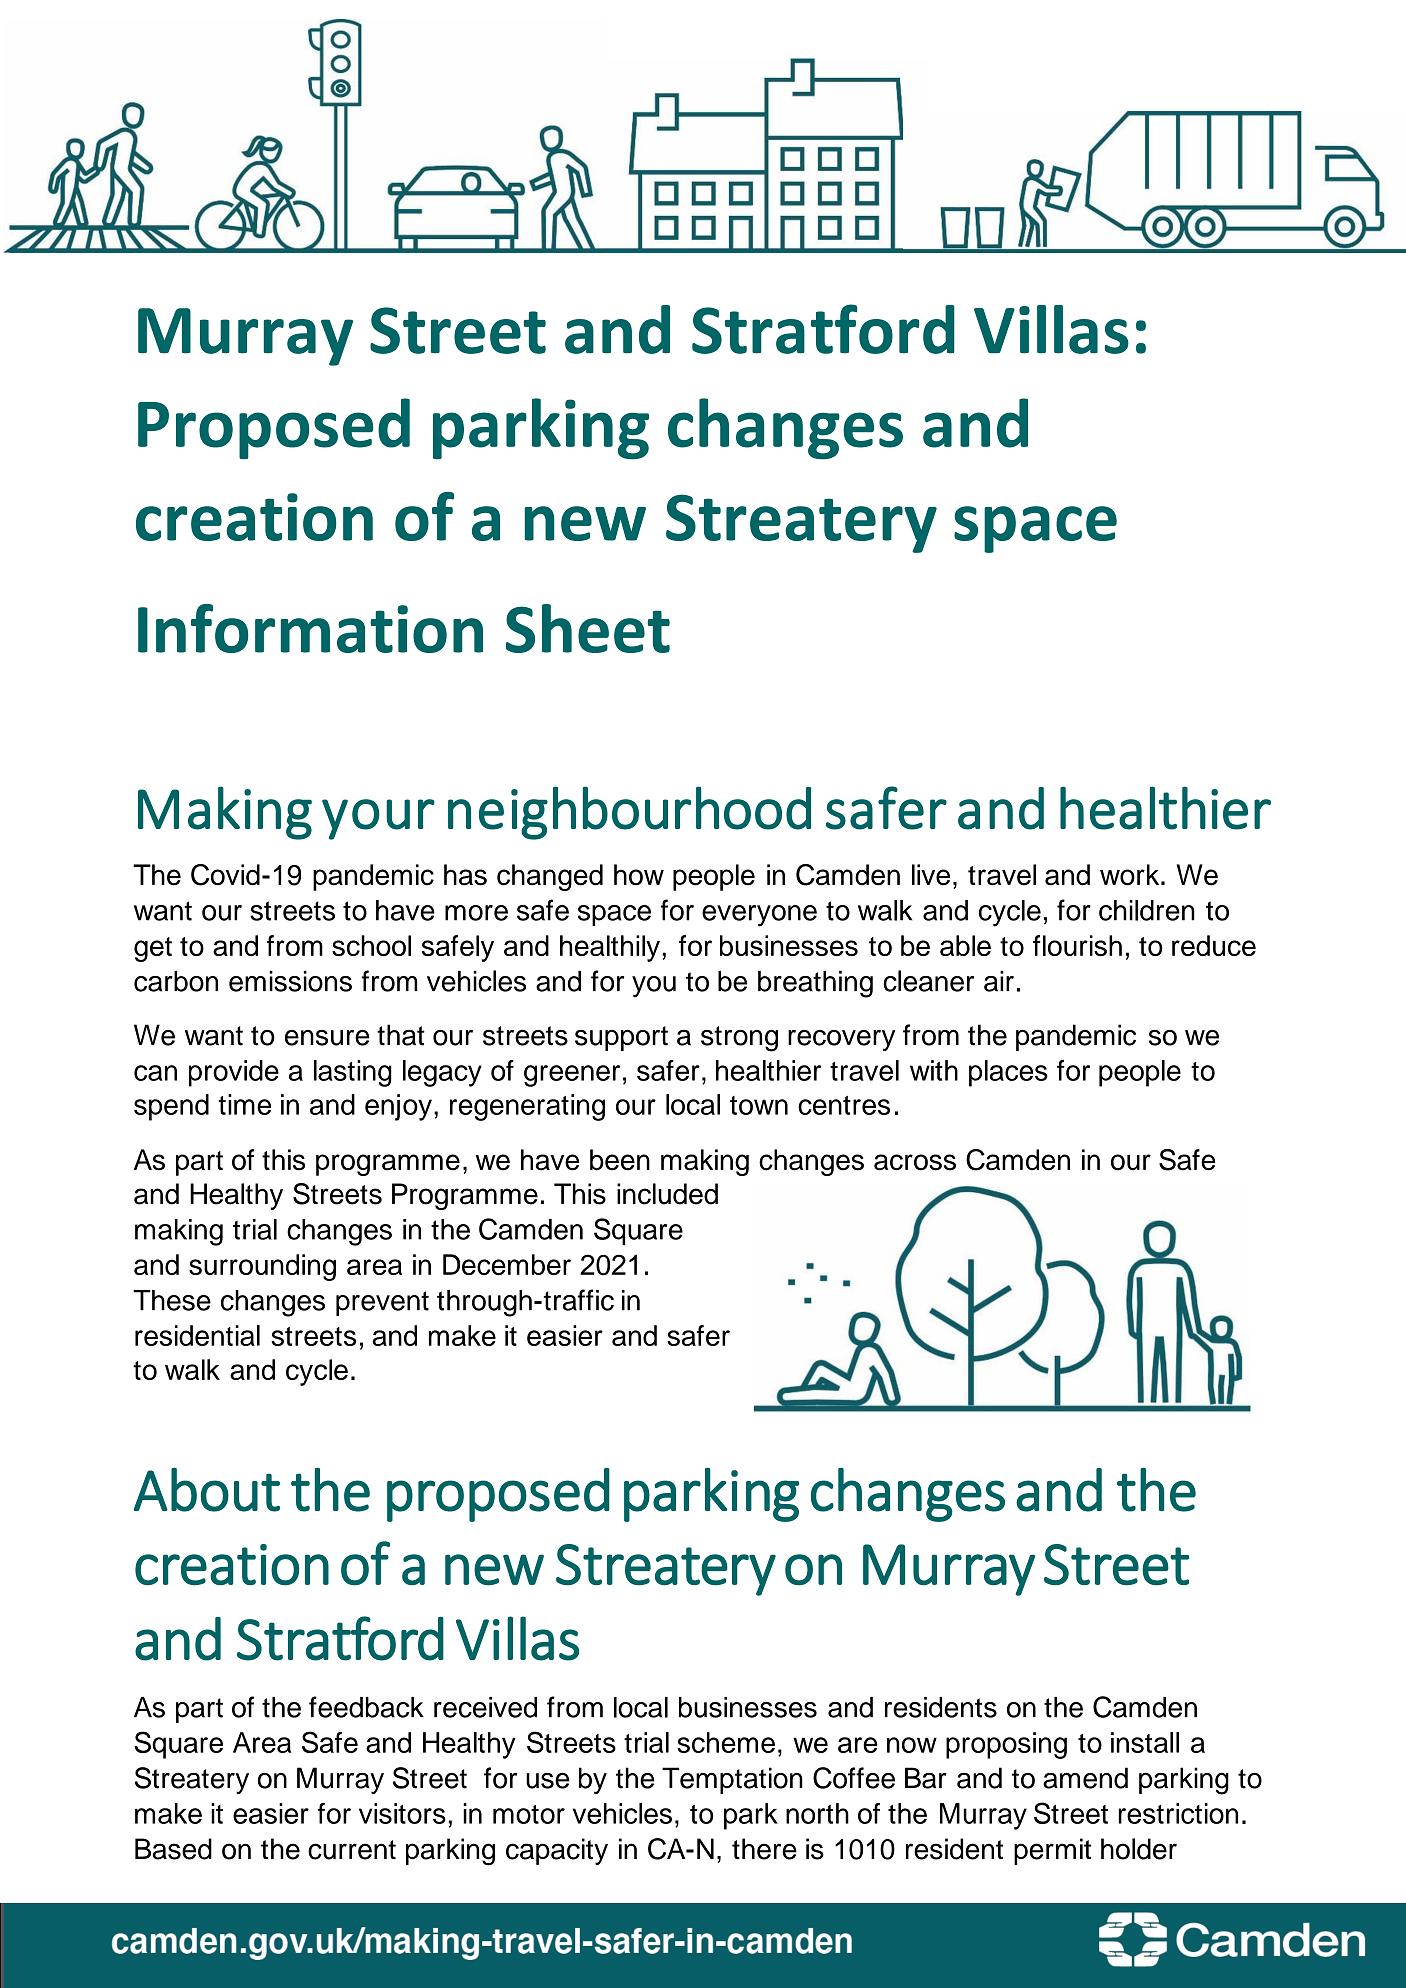 This screenshot has height=1988, width=1406. Describe the element at coordinates (667, 1194) in the screenshot. I see `included` at that location.
